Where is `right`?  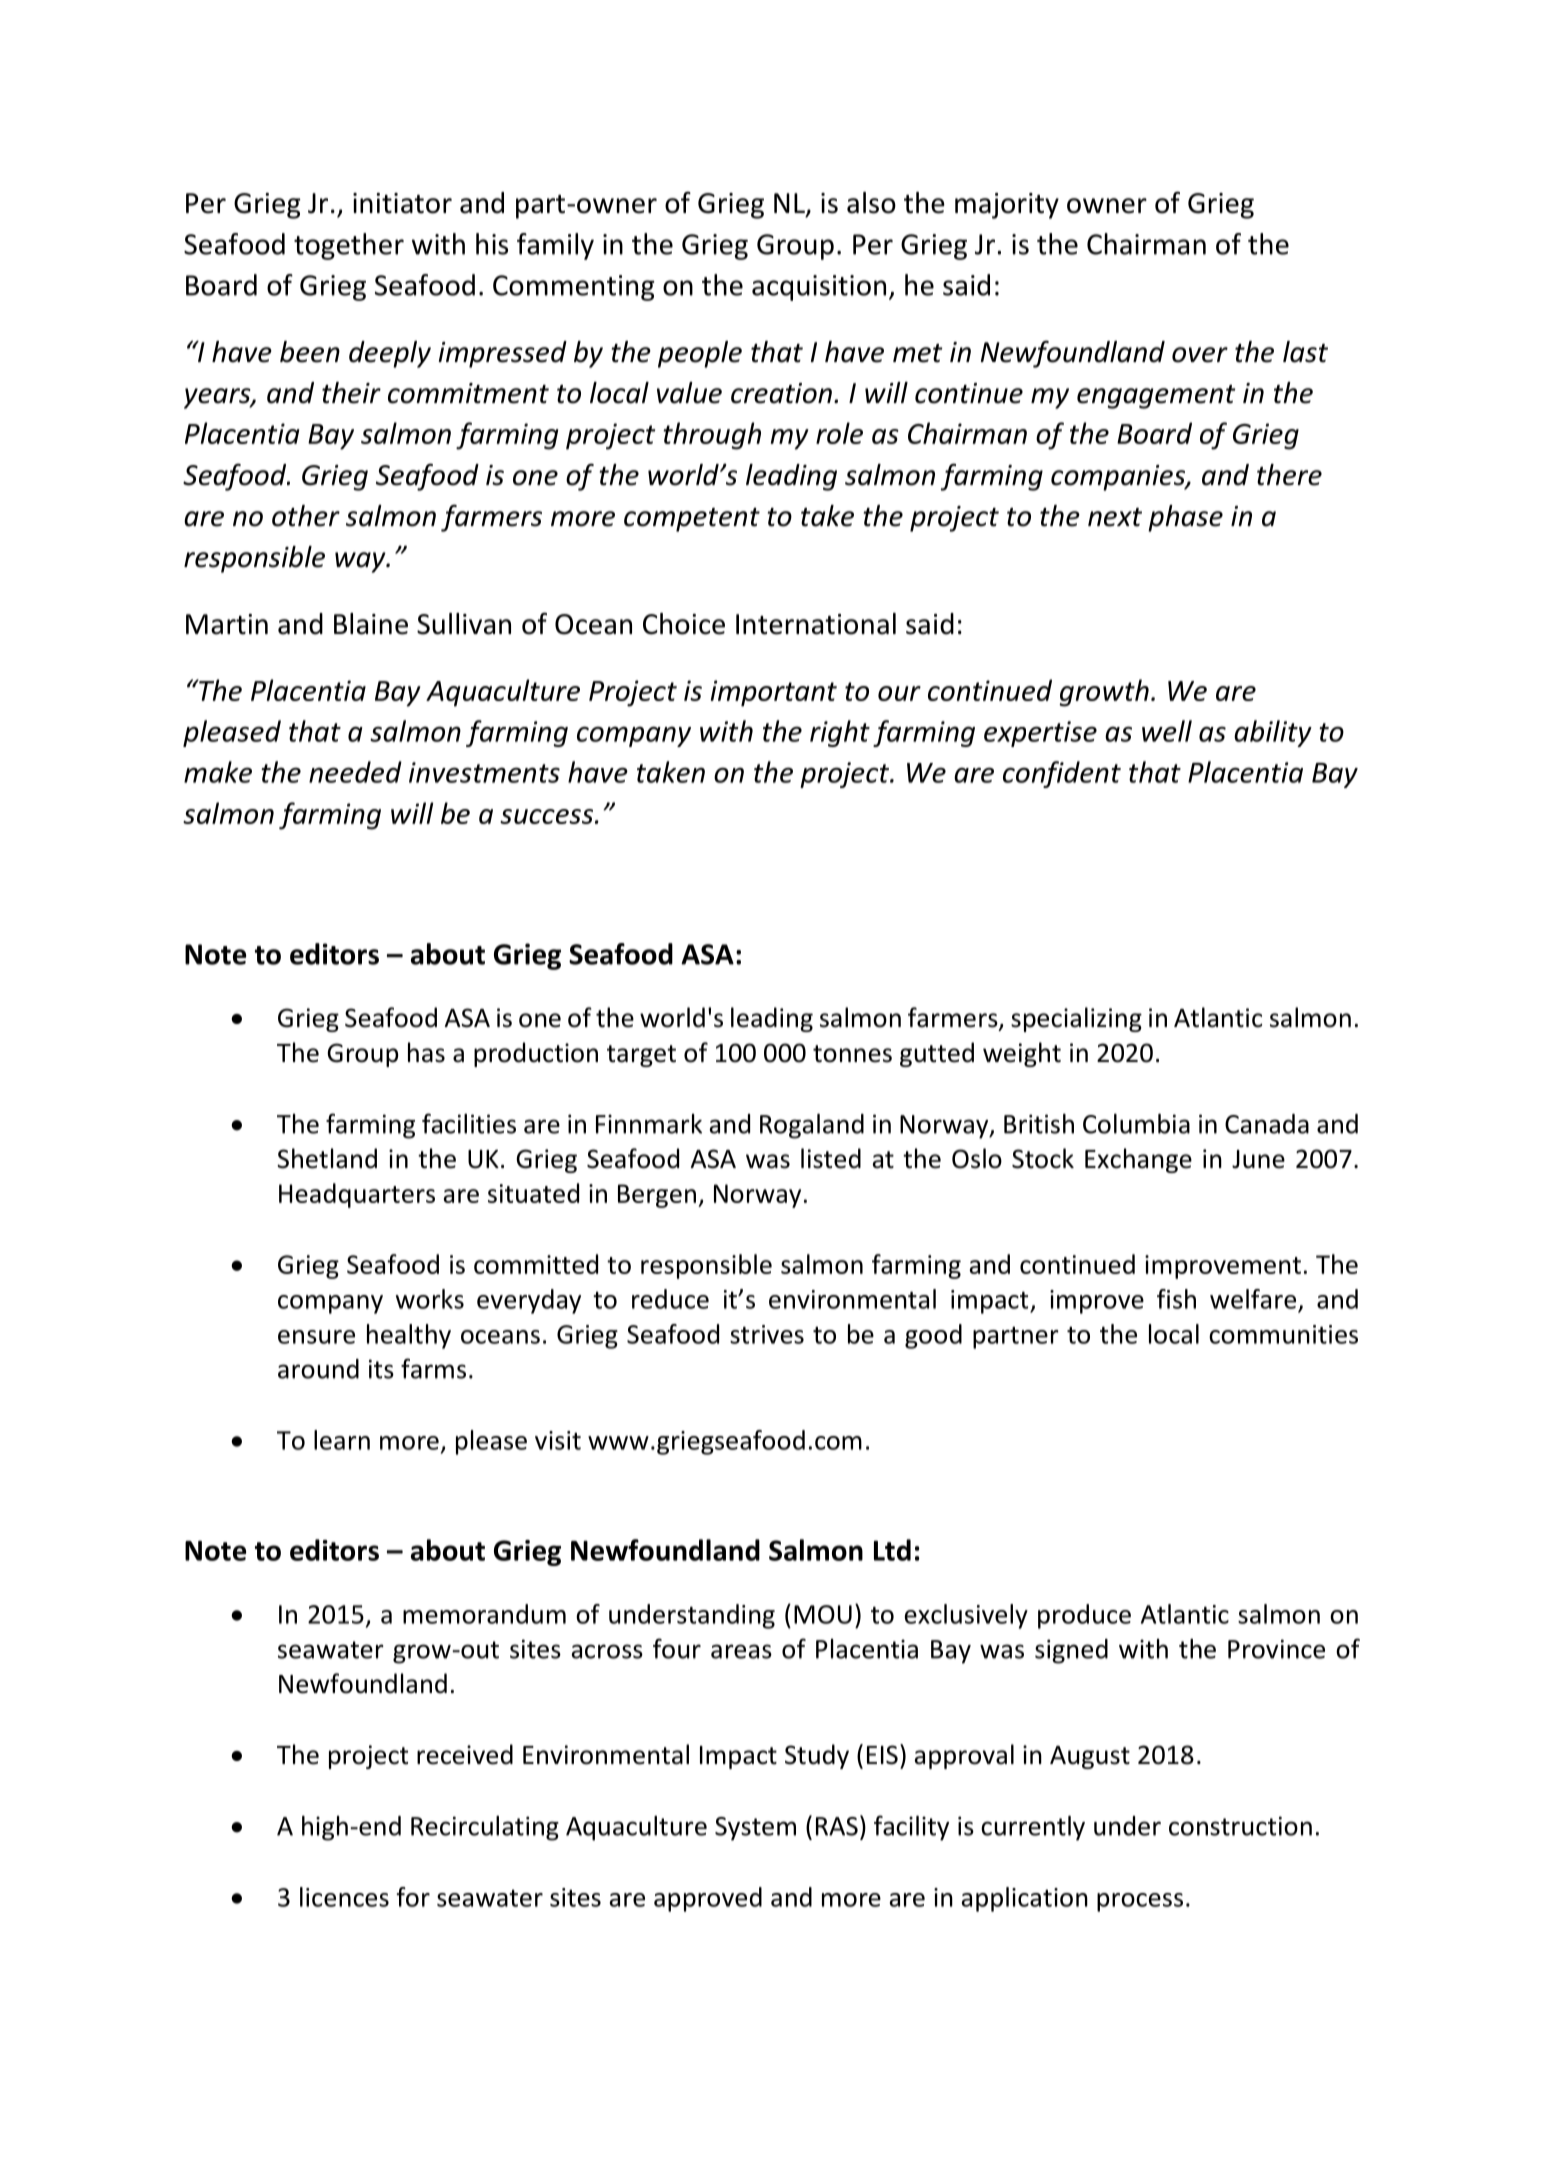
right is located at coordinates (840, 733).
